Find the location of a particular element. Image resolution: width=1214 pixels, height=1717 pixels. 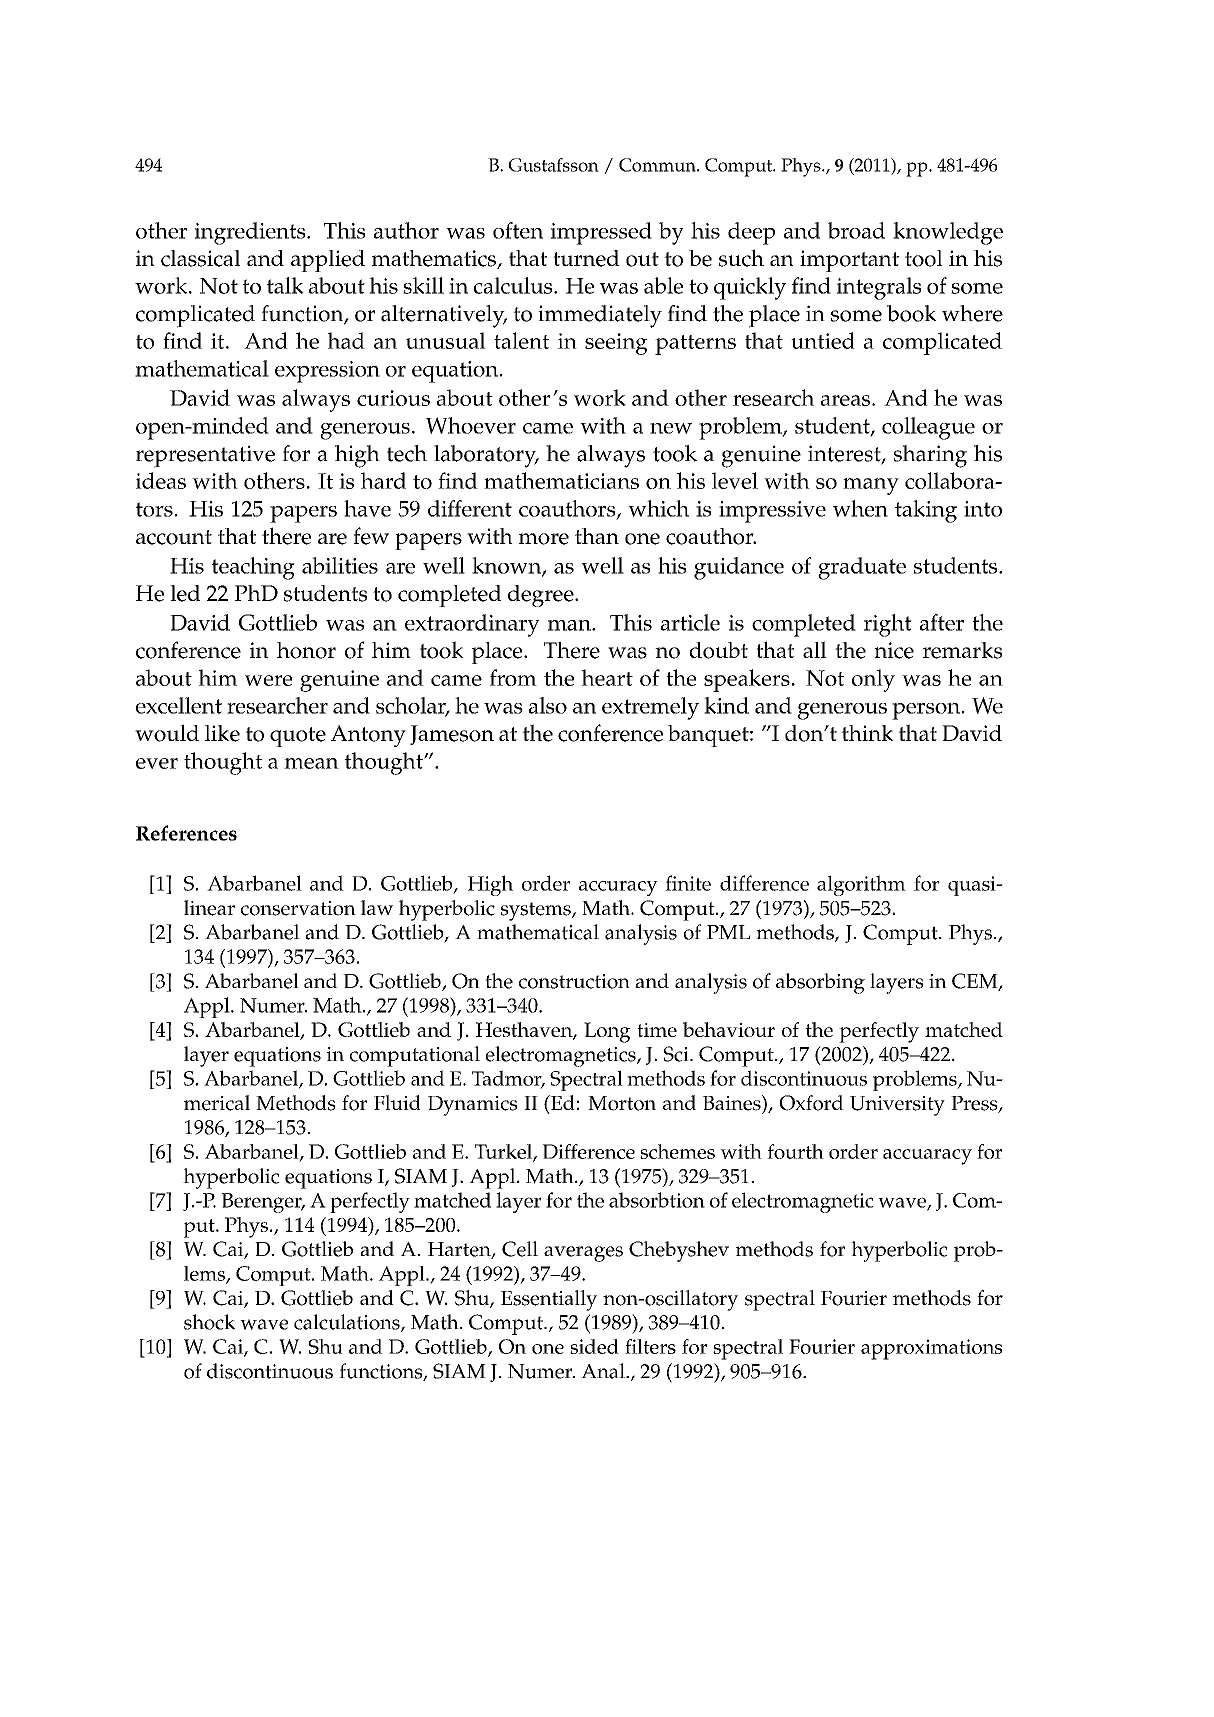

than is located at coordinates (597, 536).
